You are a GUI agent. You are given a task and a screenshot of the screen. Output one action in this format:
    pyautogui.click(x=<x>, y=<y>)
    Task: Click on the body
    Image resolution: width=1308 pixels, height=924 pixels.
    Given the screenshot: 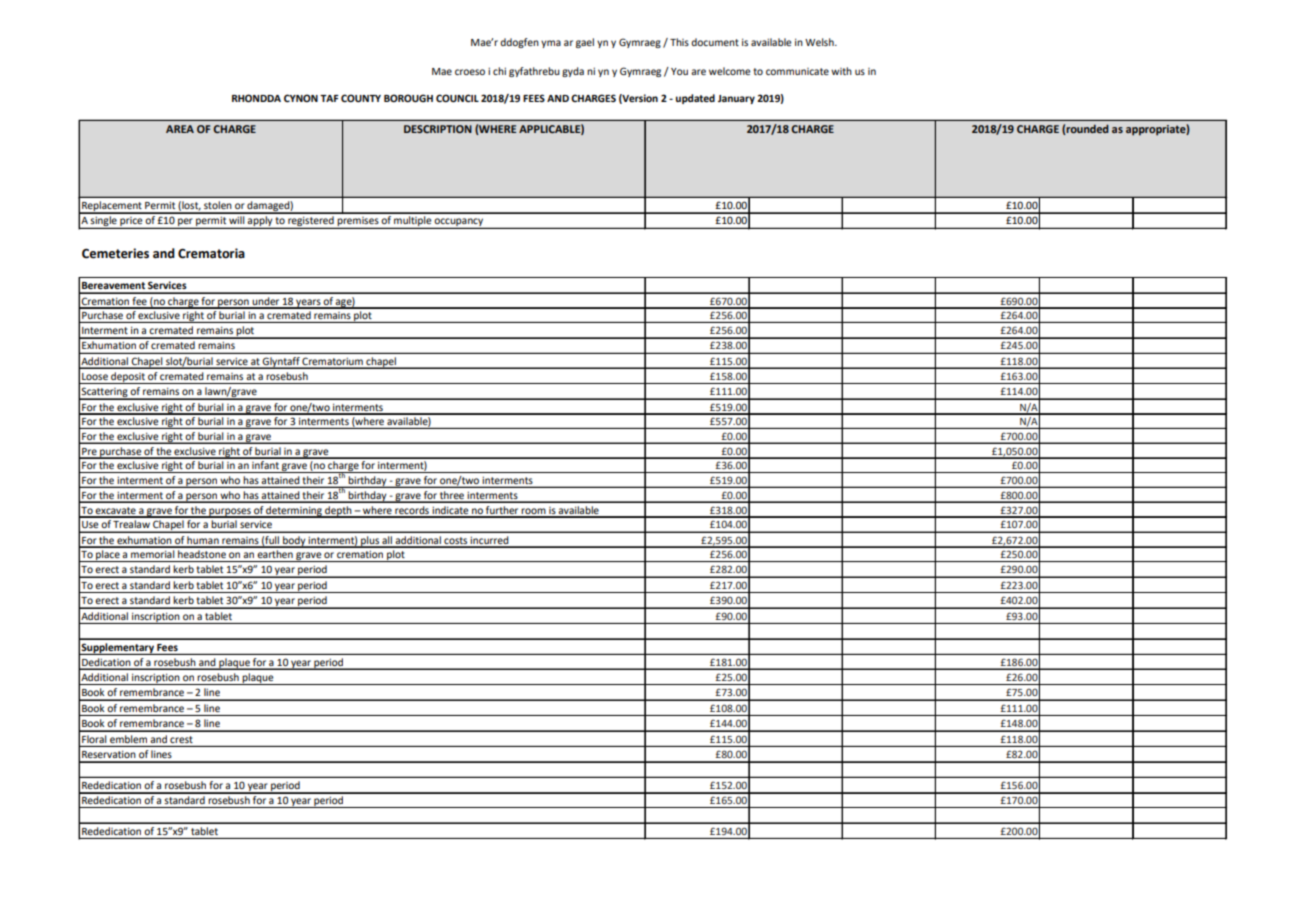 What is the action you would take?
    pyautogui.click(x=294, y=542)
